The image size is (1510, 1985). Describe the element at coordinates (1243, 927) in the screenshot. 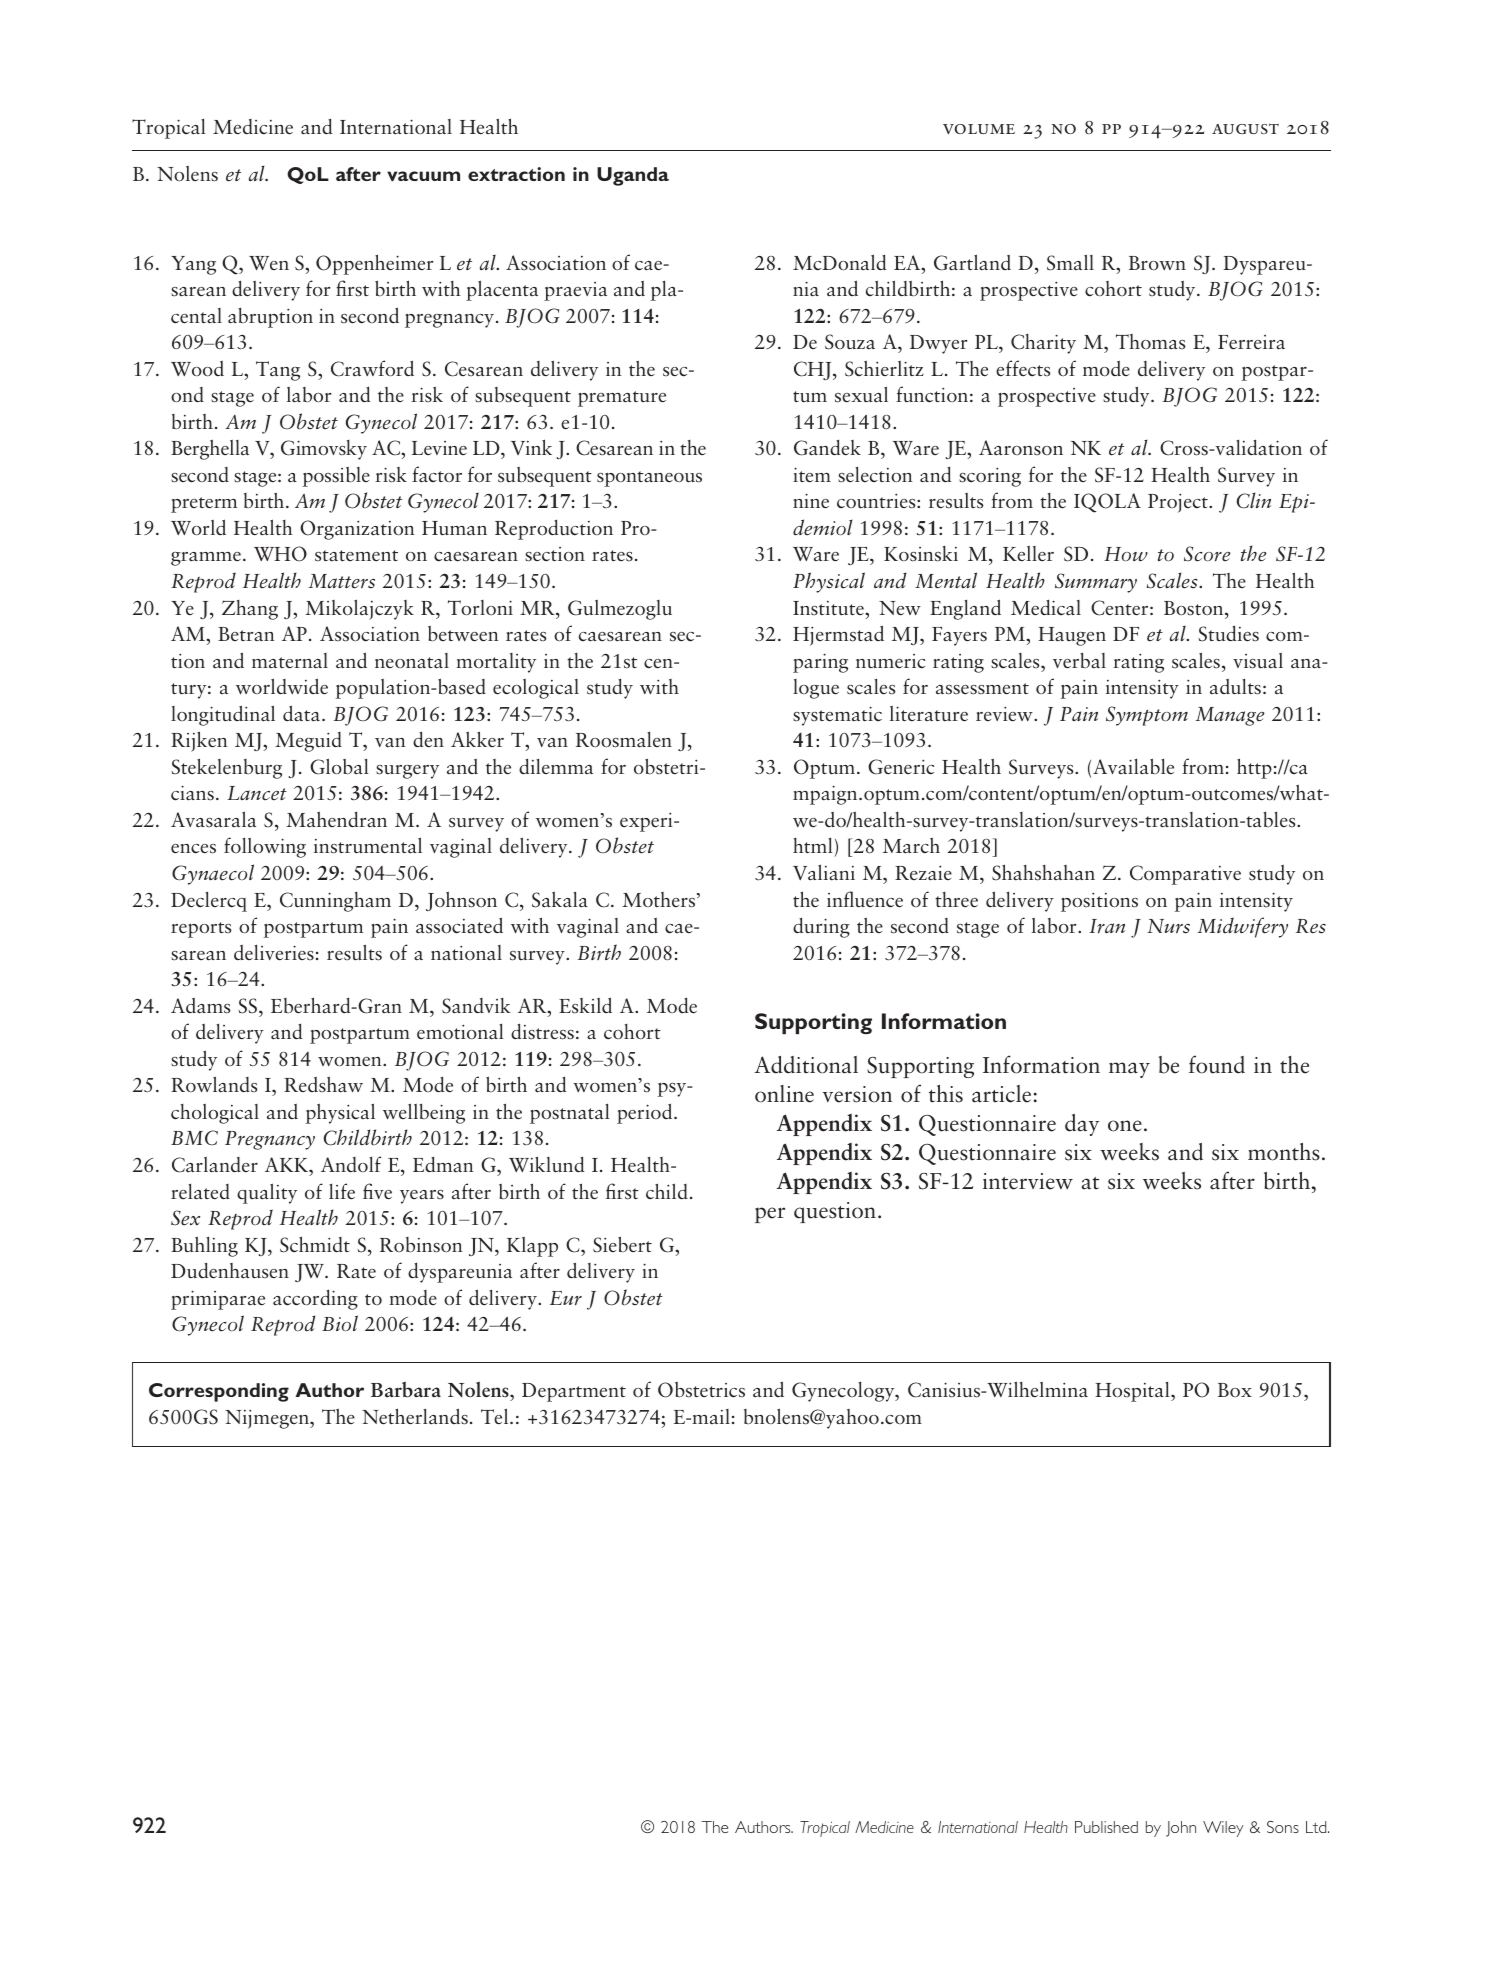

I see `Midwifery` at that location.
